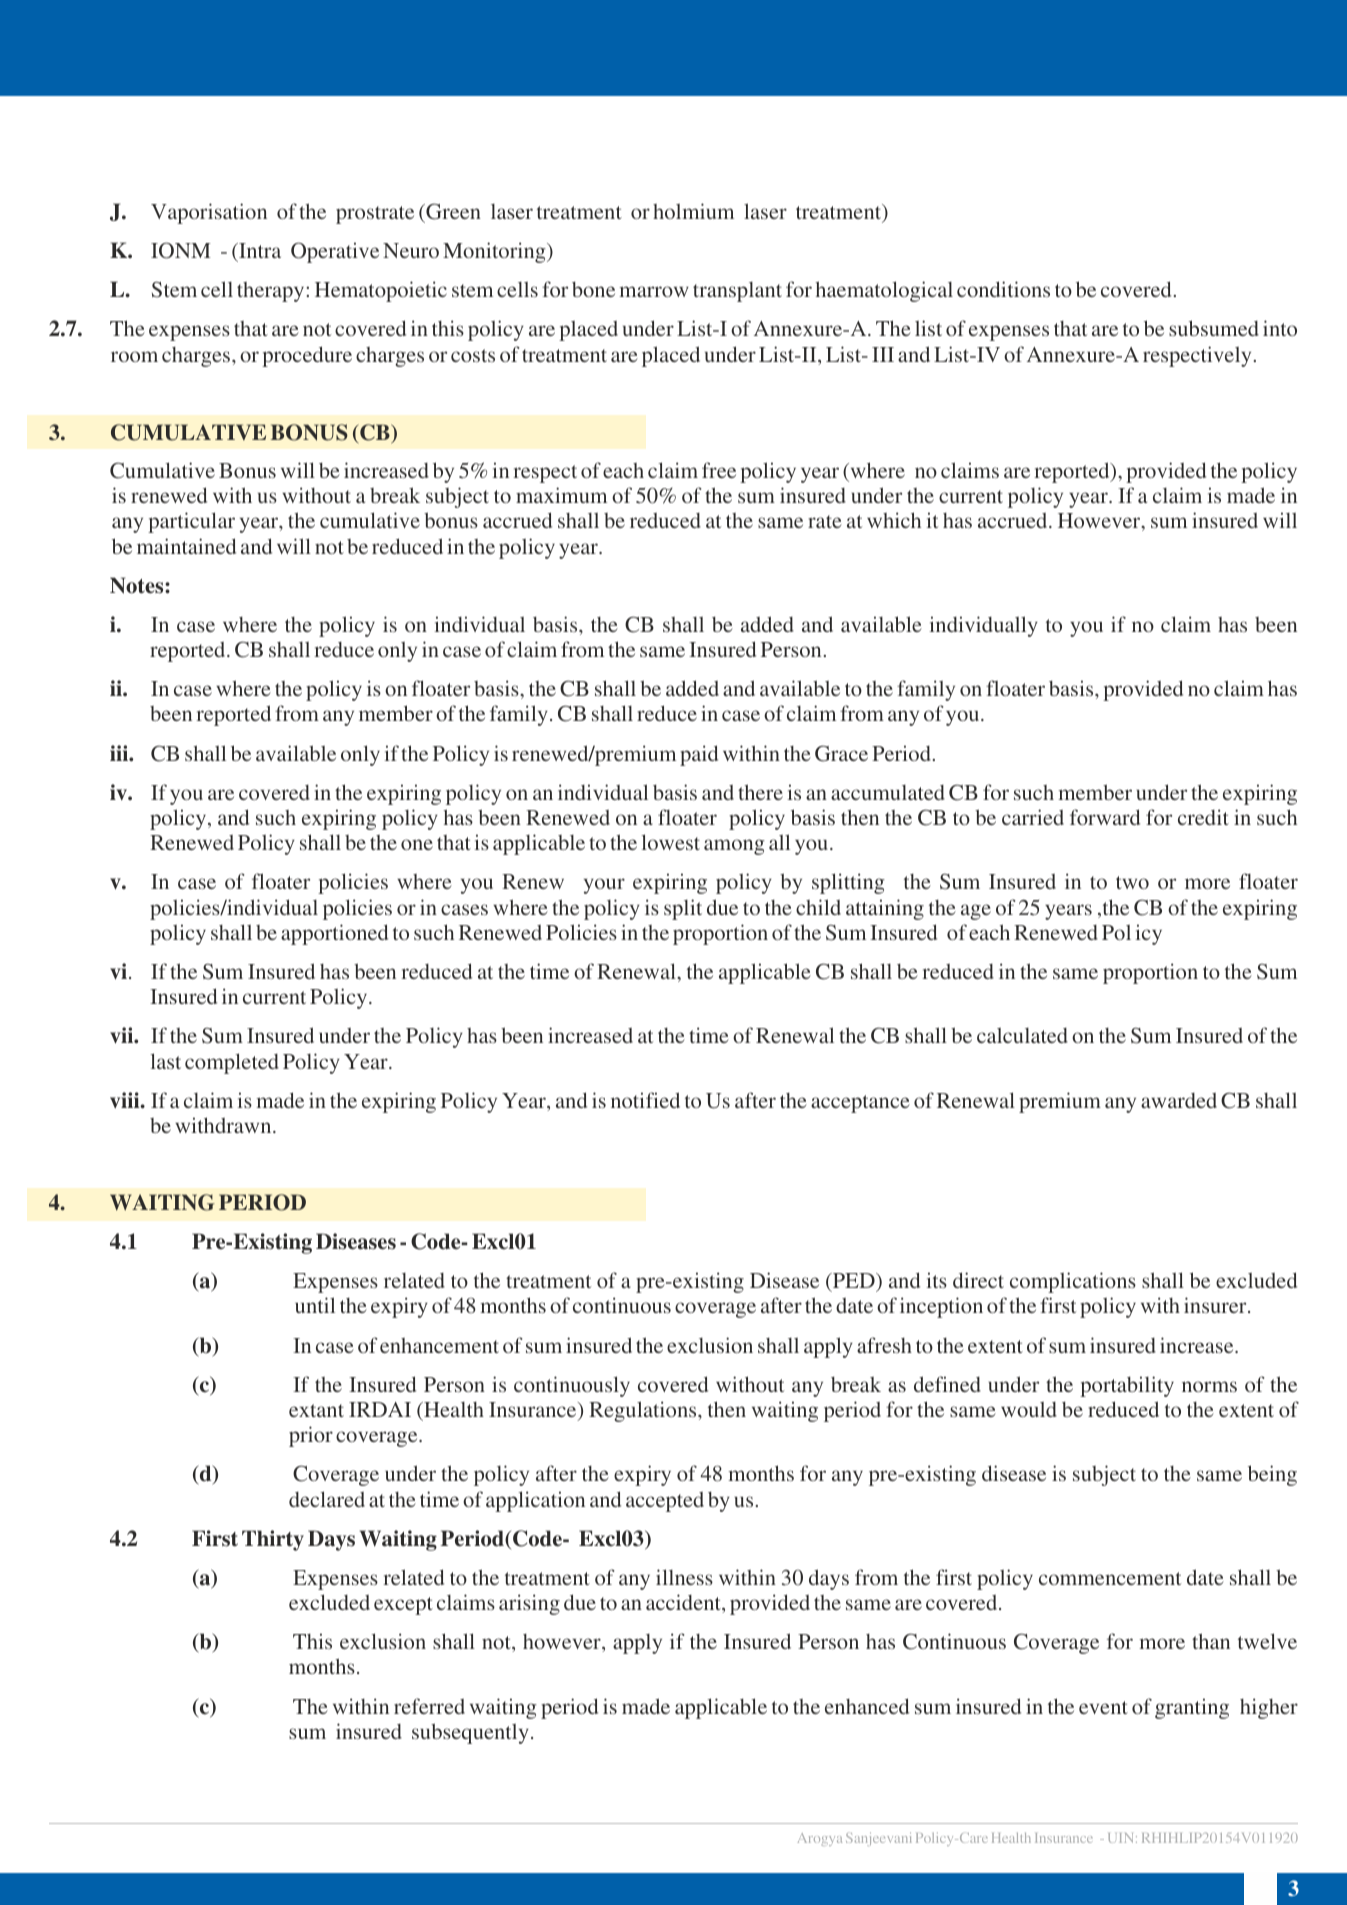 Image resolution: width=1347 pixels, height=1905 pixels. I want to click on event, so click(1103, 1707).
